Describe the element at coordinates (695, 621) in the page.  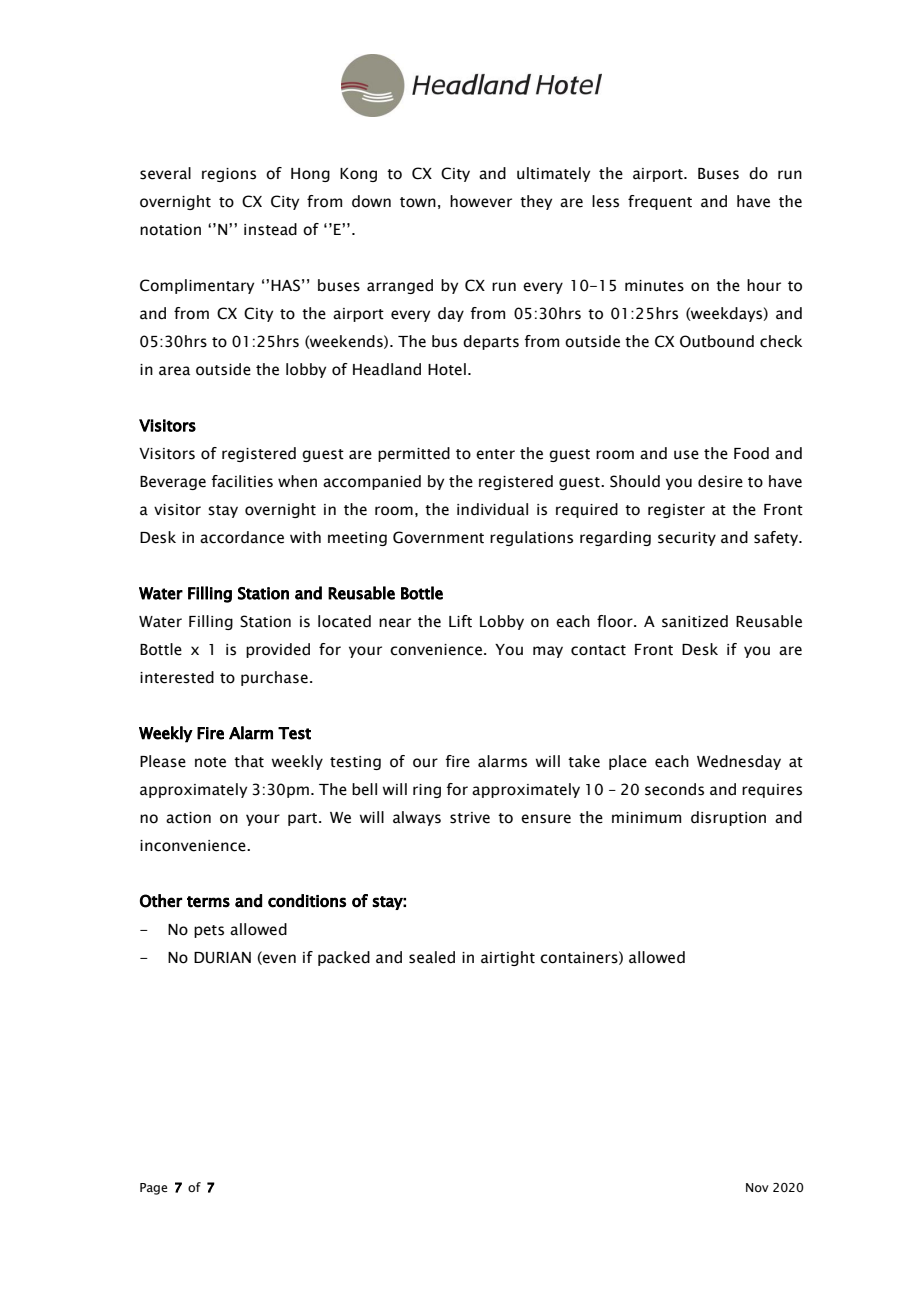
I see `sanitized` at that location.
